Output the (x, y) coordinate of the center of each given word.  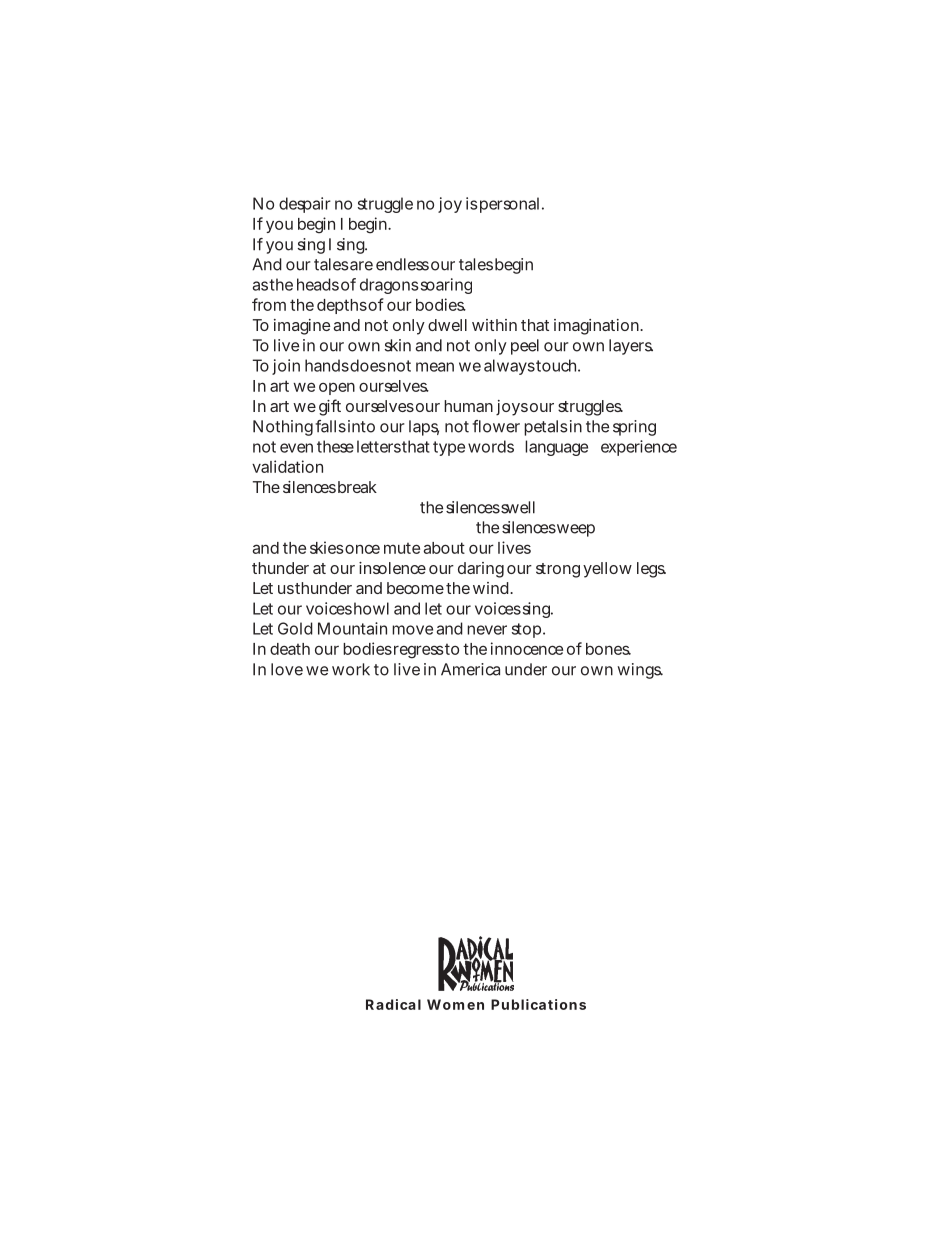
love (287, 669)
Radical (393, 1004)
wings (640, 671)
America (470, 669)
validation (287, 466)
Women (455, 1004)
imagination (597, 327)
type (449, 448)
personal (509, 205)
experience (639, 448)
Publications (538, 1004)
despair (305, 205)
